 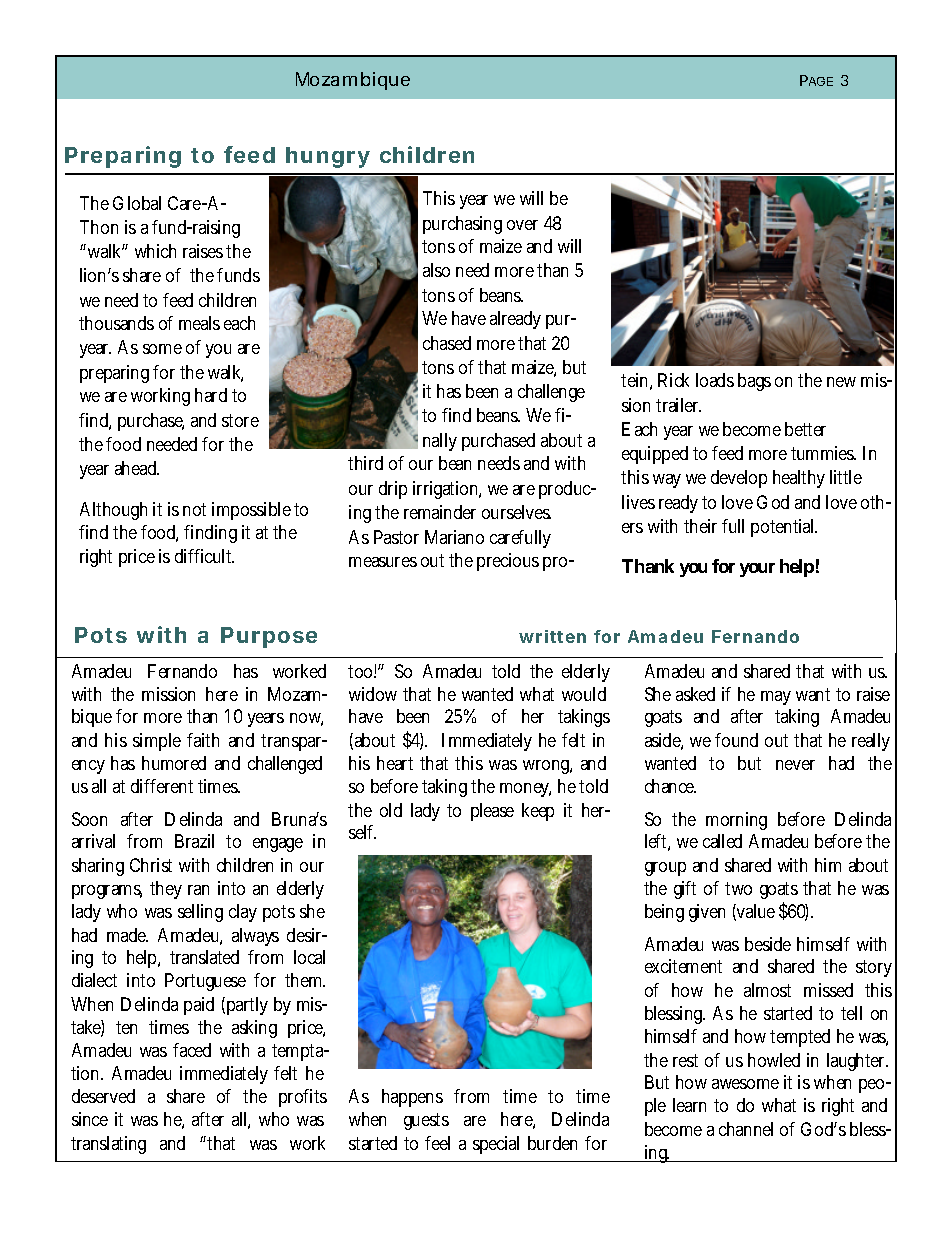 What do you see at coordinates (103, 1096) in the document?
I see `deserved` at bounding box center [103, 1096].
